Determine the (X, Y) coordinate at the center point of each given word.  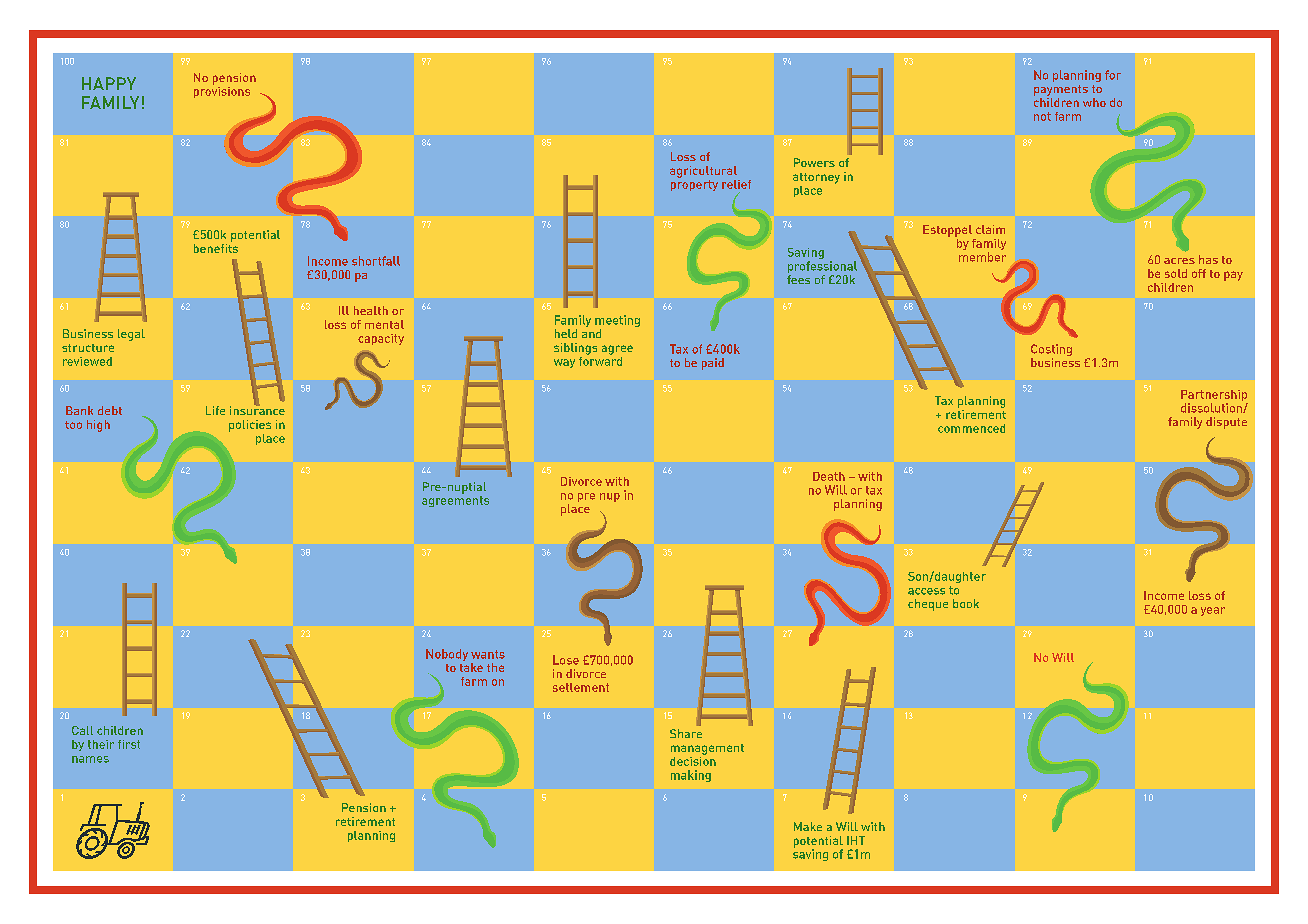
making (691, 776)
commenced (971, 428)
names (90, 759)
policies (250, 426)
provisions (222, 91)
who (1094, 102)
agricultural (703, 172)
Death (829, 476)
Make (808, 826)
